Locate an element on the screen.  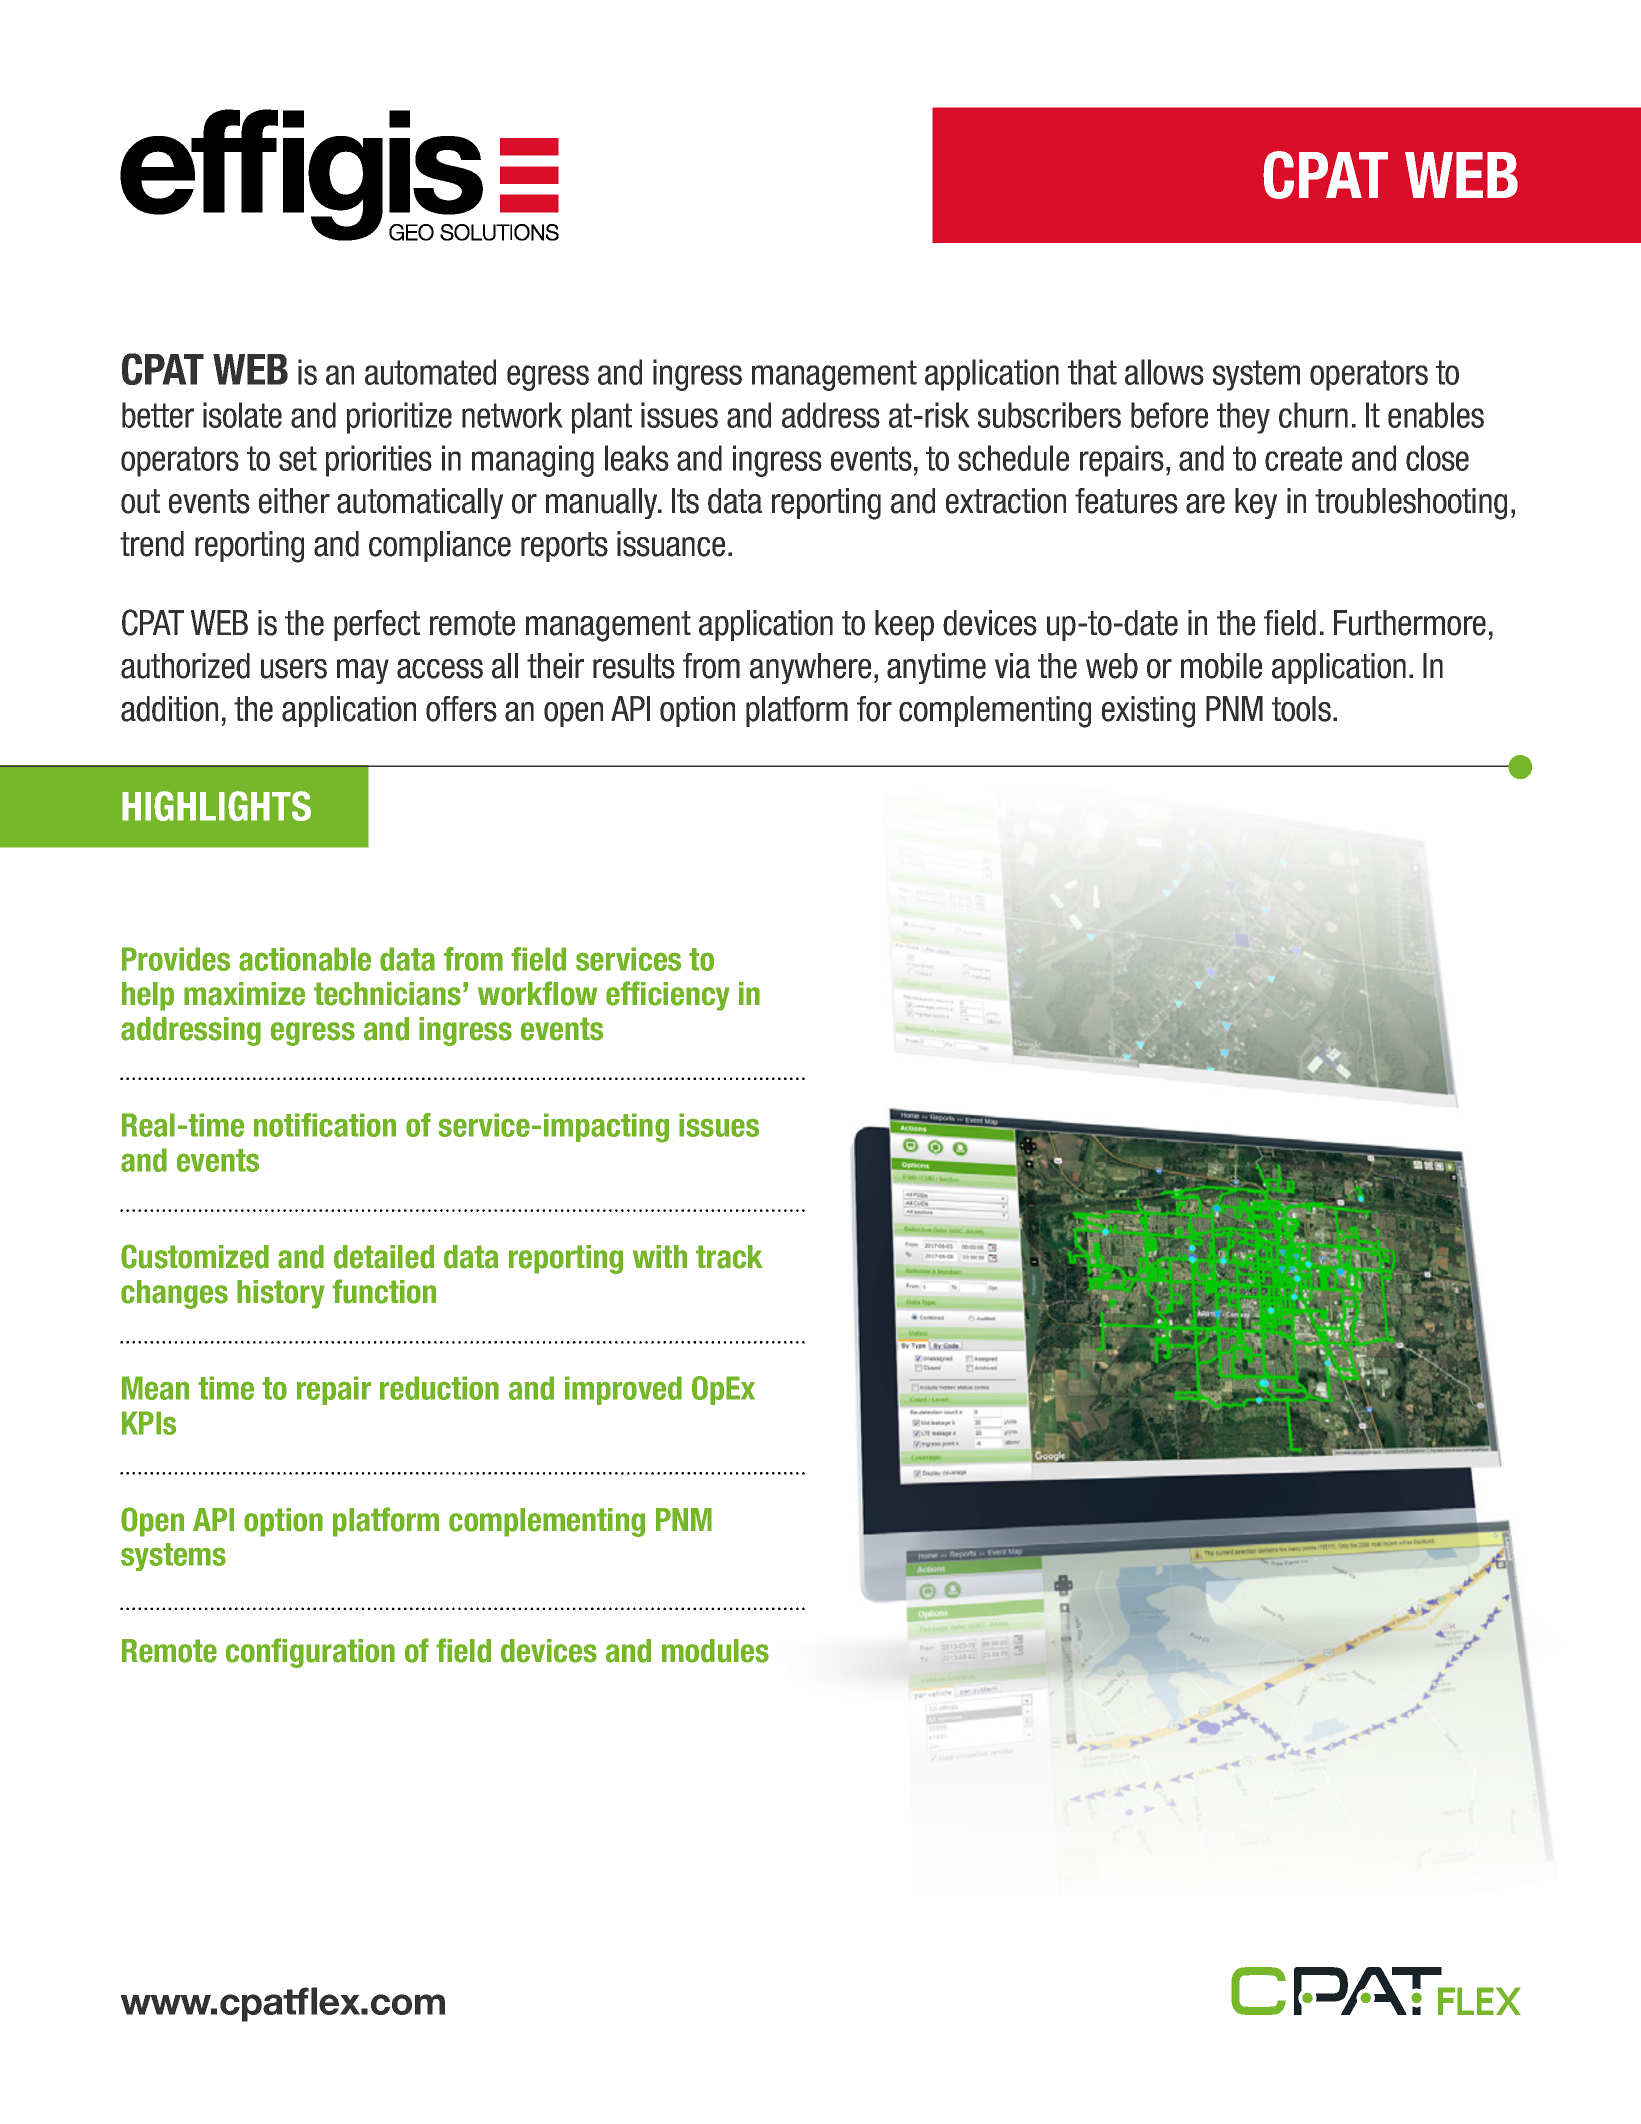
tools is located at coordinates (1301, 709).
